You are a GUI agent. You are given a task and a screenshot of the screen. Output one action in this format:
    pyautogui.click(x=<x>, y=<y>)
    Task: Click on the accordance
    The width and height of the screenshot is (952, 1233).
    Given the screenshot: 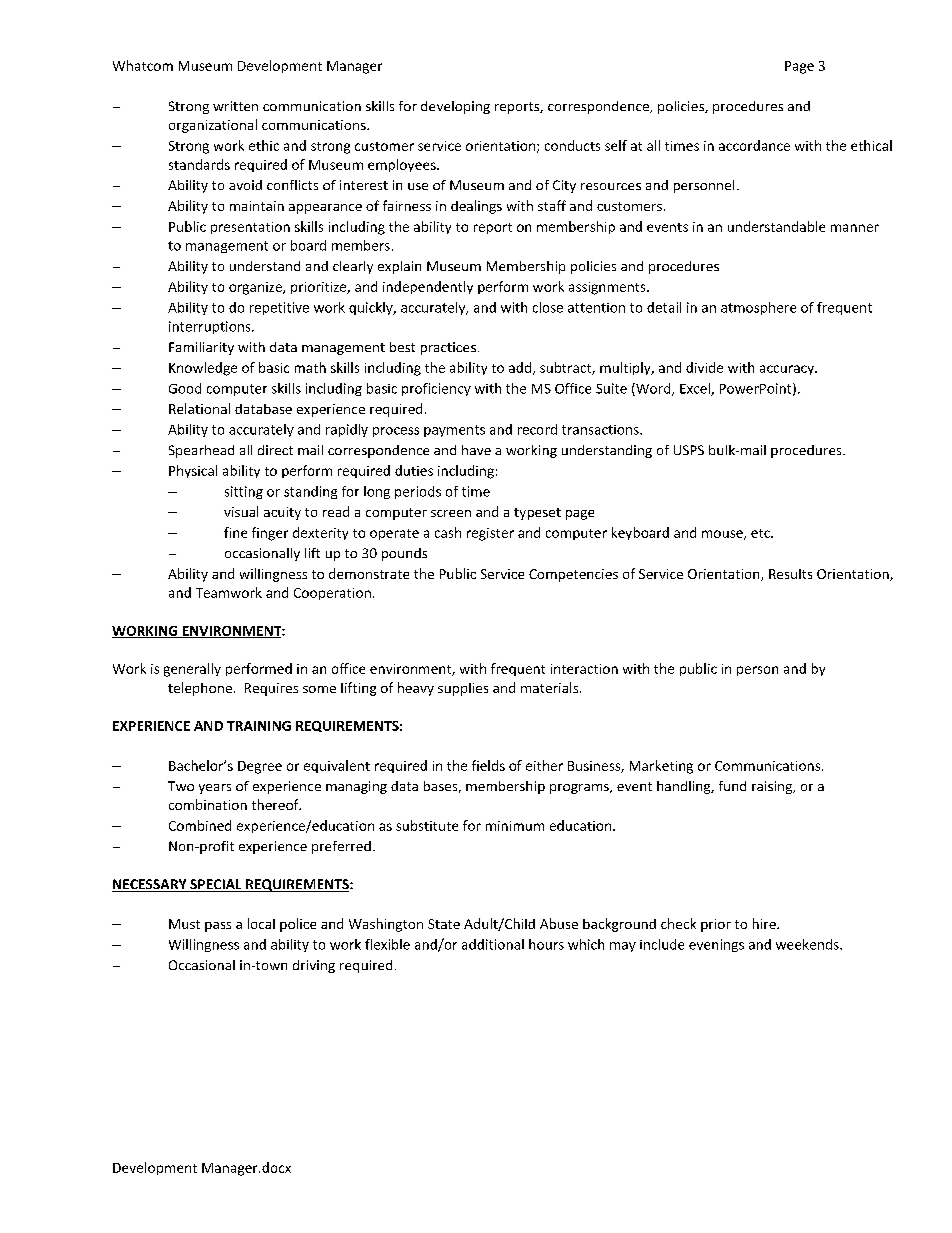 What is the action you would take?
    pyautogui.click(x=754, y=145)
